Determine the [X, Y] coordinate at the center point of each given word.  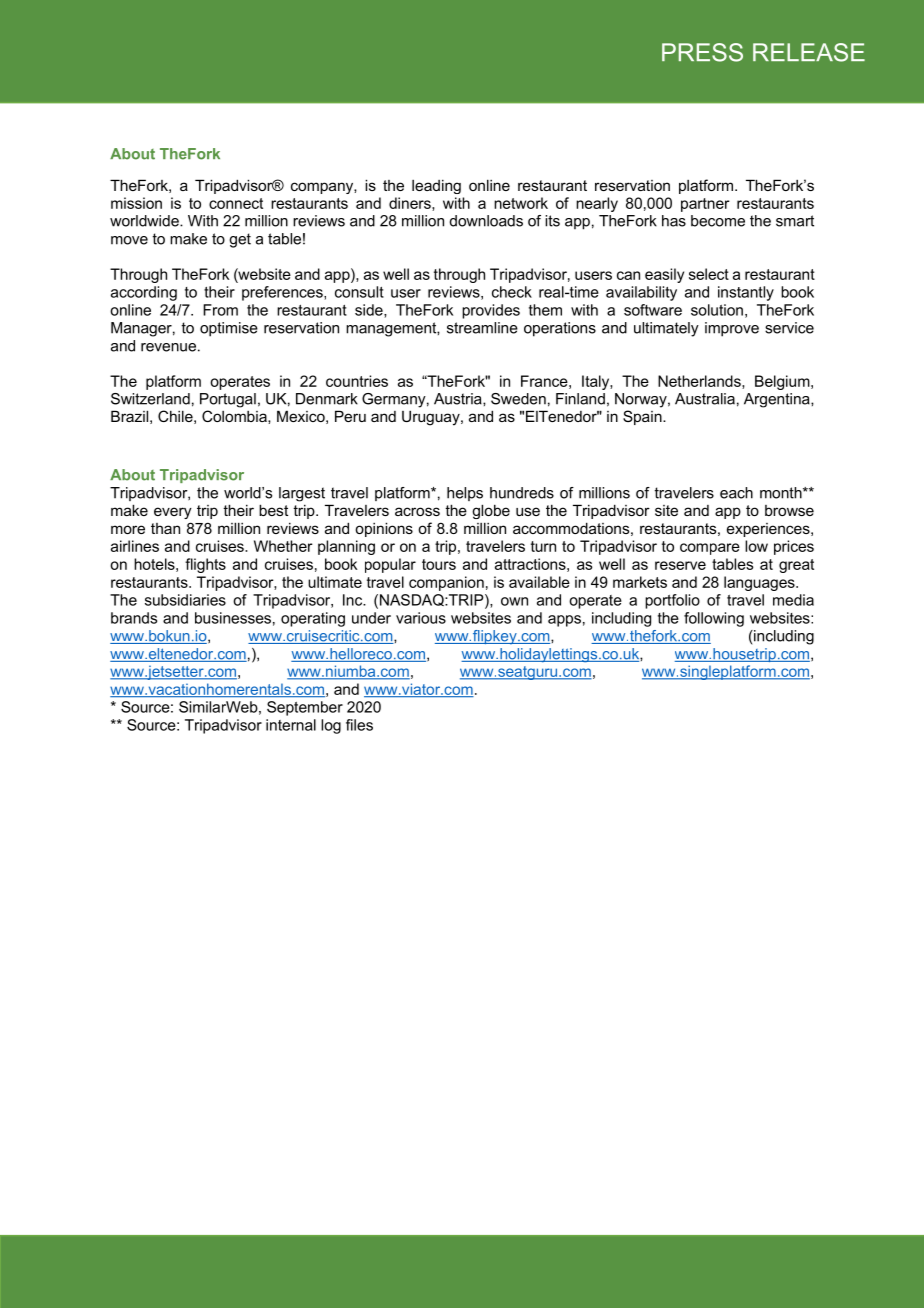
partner [705, 205]
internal [291, 725]
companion [446, 583]
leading [436, 186]
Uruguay [432, 418]
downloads [486, 221]
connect [236, 203]
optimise [229, 329]
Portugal [228, 400]
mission [136, 203]
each [736, 493]
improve [732, 329]
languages [760, 583]
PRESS [702, 52]
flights [205, 565]
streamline [482, 328]
